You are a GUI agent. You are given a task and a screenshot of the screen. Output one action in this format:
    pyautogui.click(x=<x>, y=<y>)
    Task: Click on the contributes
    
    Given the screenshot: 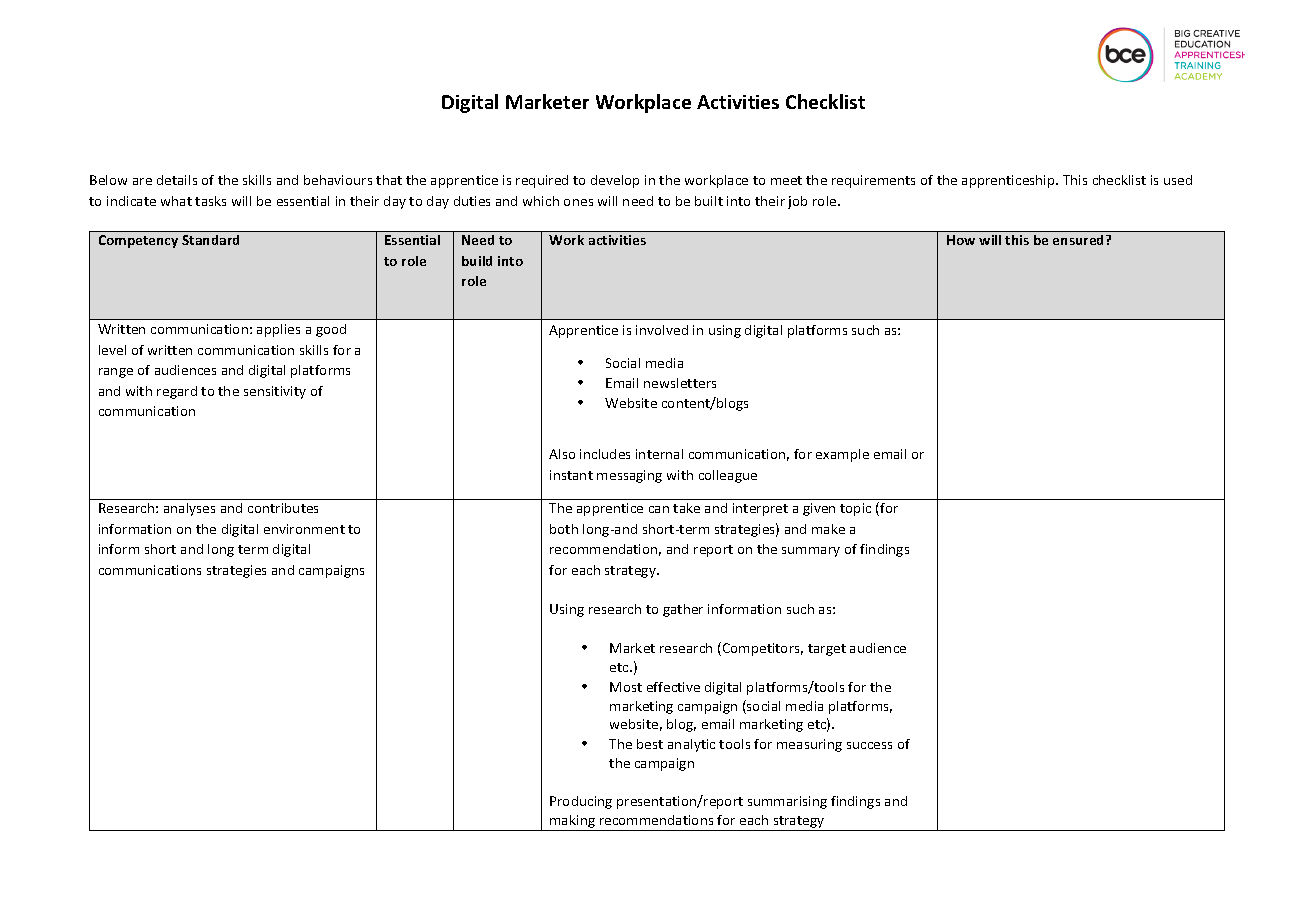 What is the action you would take?
    pyautogui.click(x=283, y=508)
